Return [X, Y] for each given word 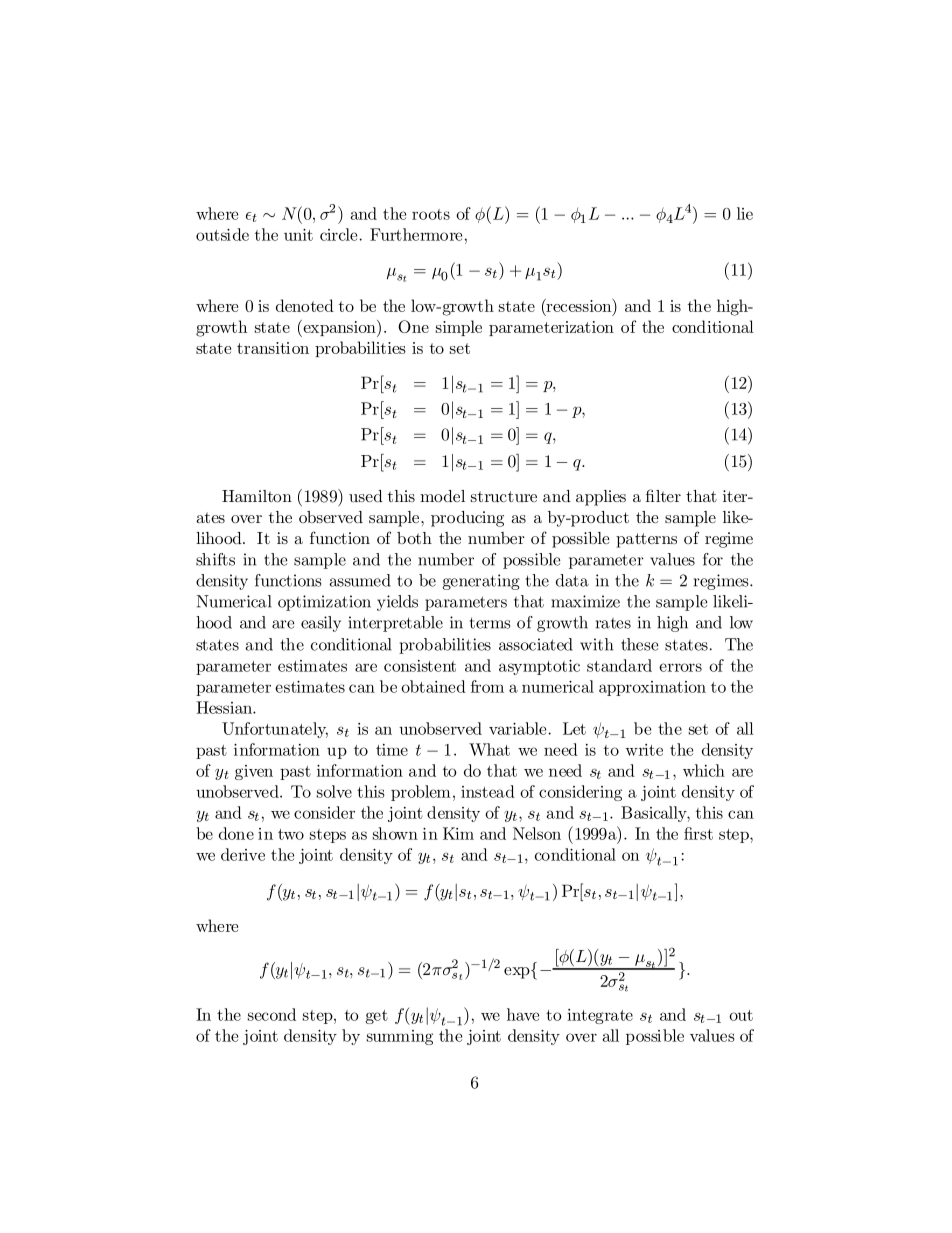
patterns [646, 540]
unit [298, 235]
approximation [652, 688]
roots [431, 214]
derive [243, 854]
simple [459, 328]
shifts [215, 559]
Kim [458, 833]
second [272, 1014]
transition [273, 348]
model [442, 496]
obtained [433, 686]
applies [601, 498]
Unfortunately [275, 730]
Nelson [537, 833]
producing [467, 519]
